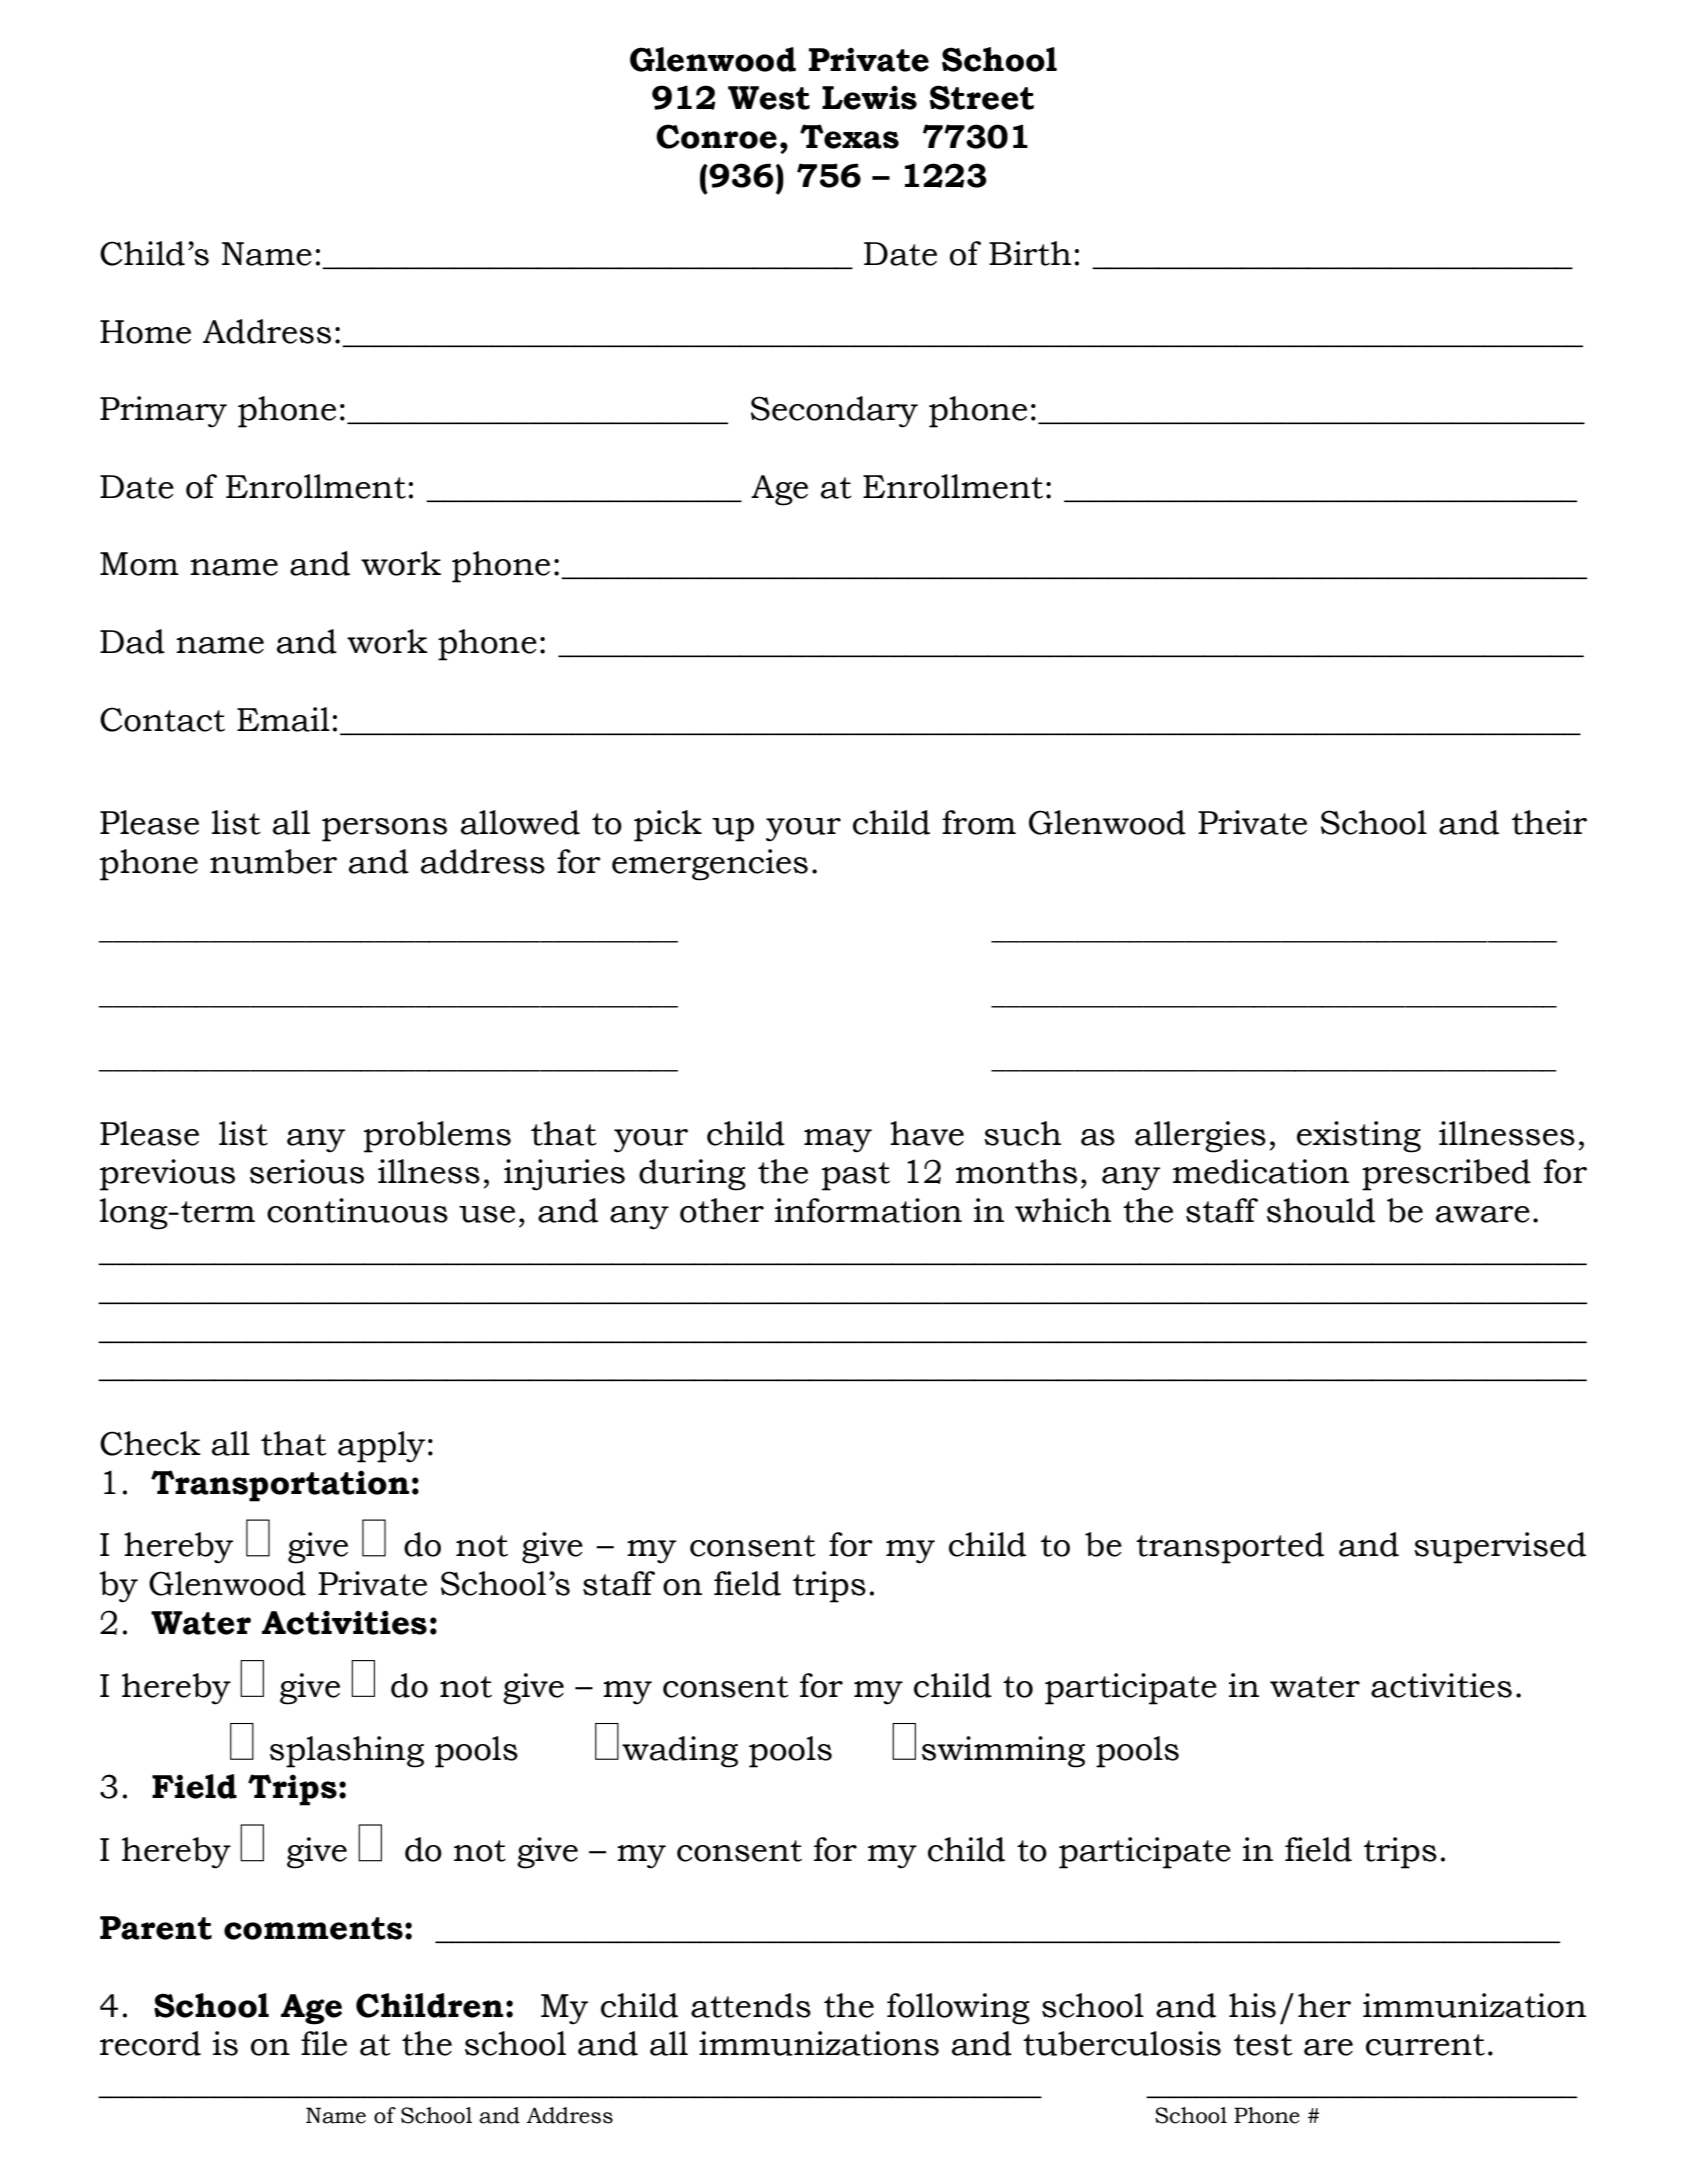 This image has width=1686, height=2182. What do you see at coordinates (1549, 822) in the image?
I see `their` at bounding box center [1549, 822].
